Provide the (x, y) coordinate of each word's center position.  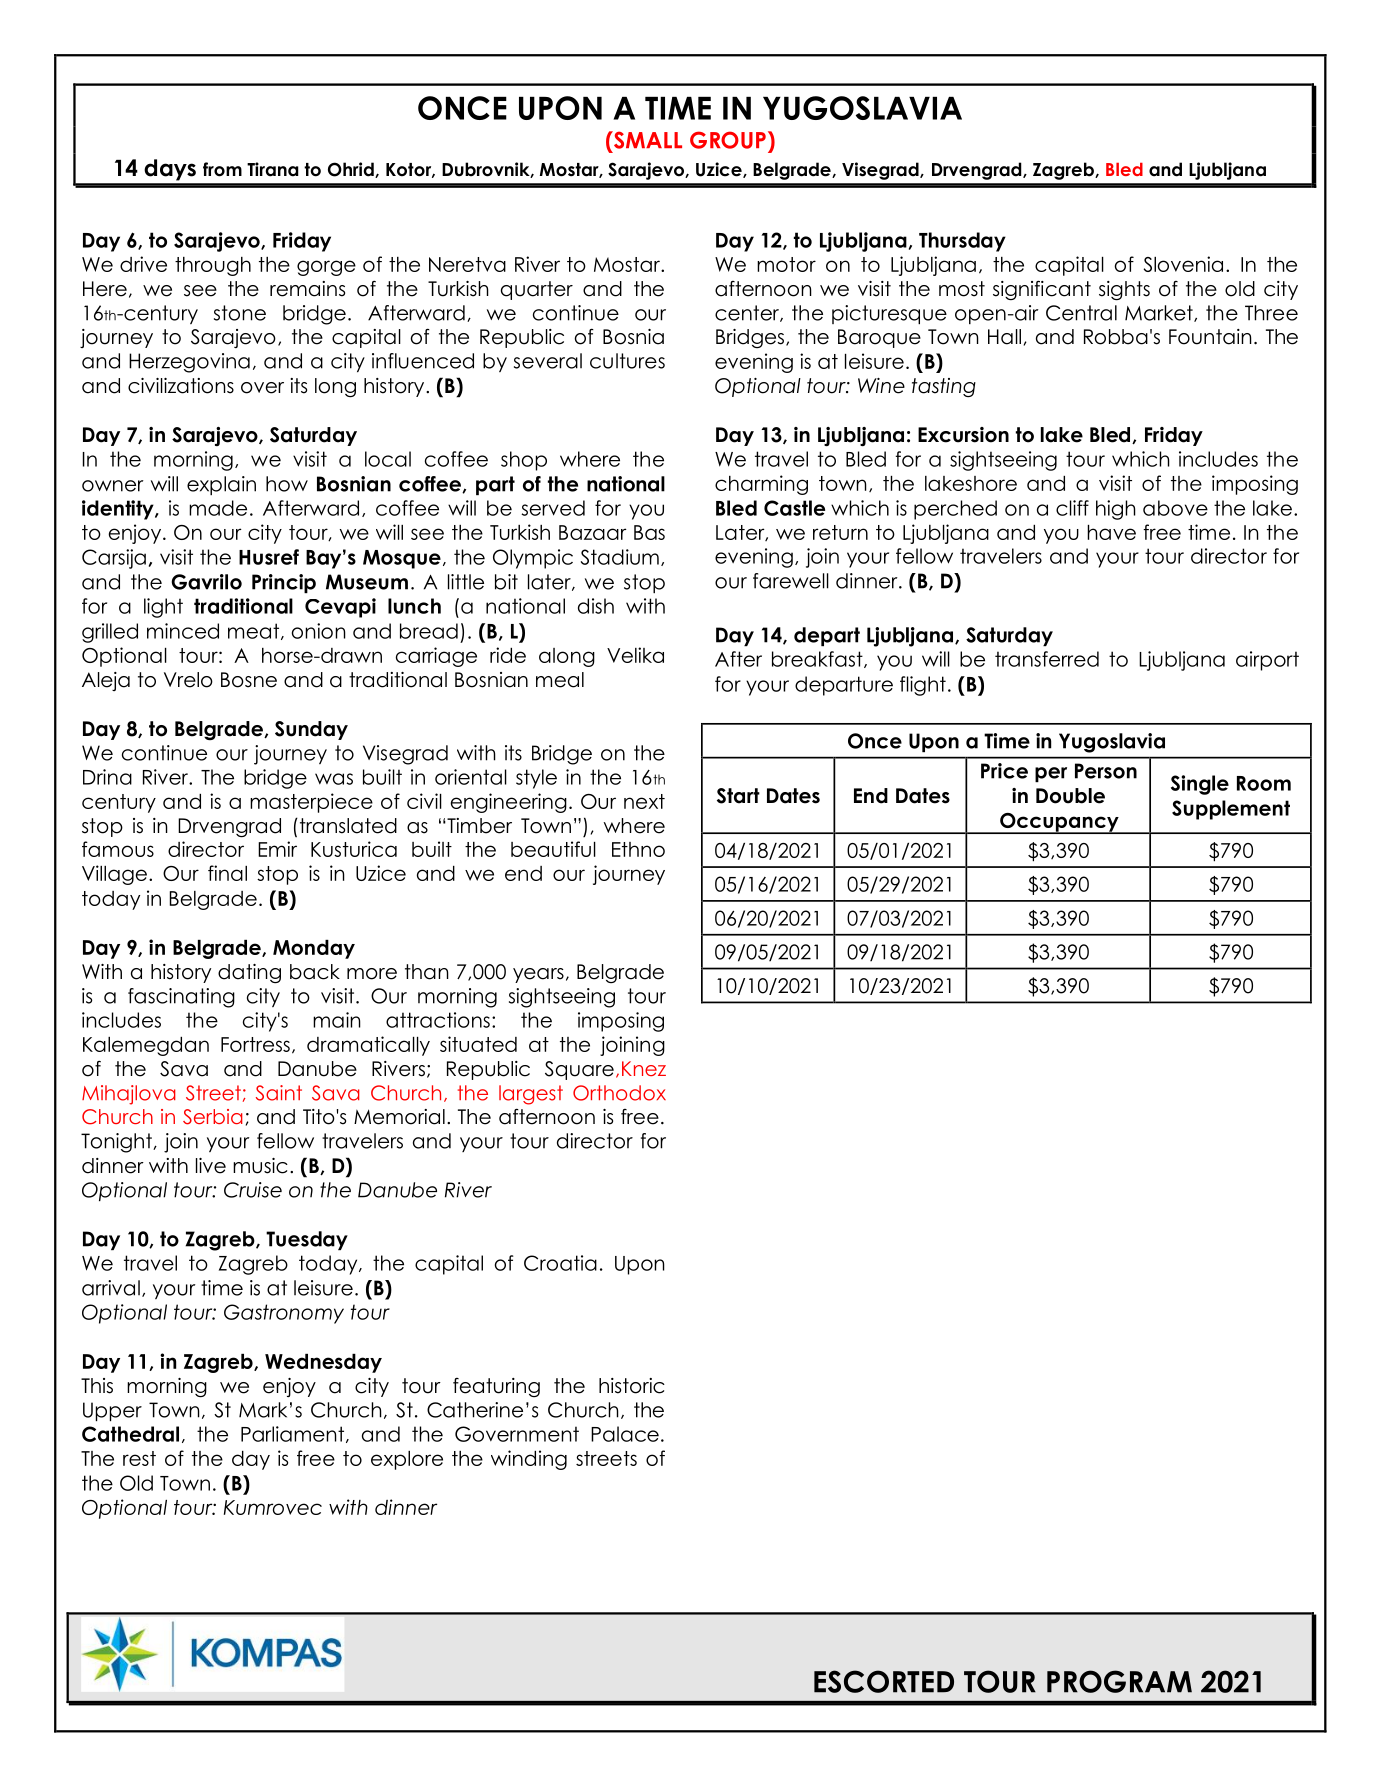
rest (139, 1458)
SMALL (647, 140)
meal (560, 680)
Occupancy (1059, 823)
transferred (1047, 659)
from (222, 169)
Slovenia (1183, 264)
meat (255, 631)
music (260, 1166)
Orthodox (619, 1093)
